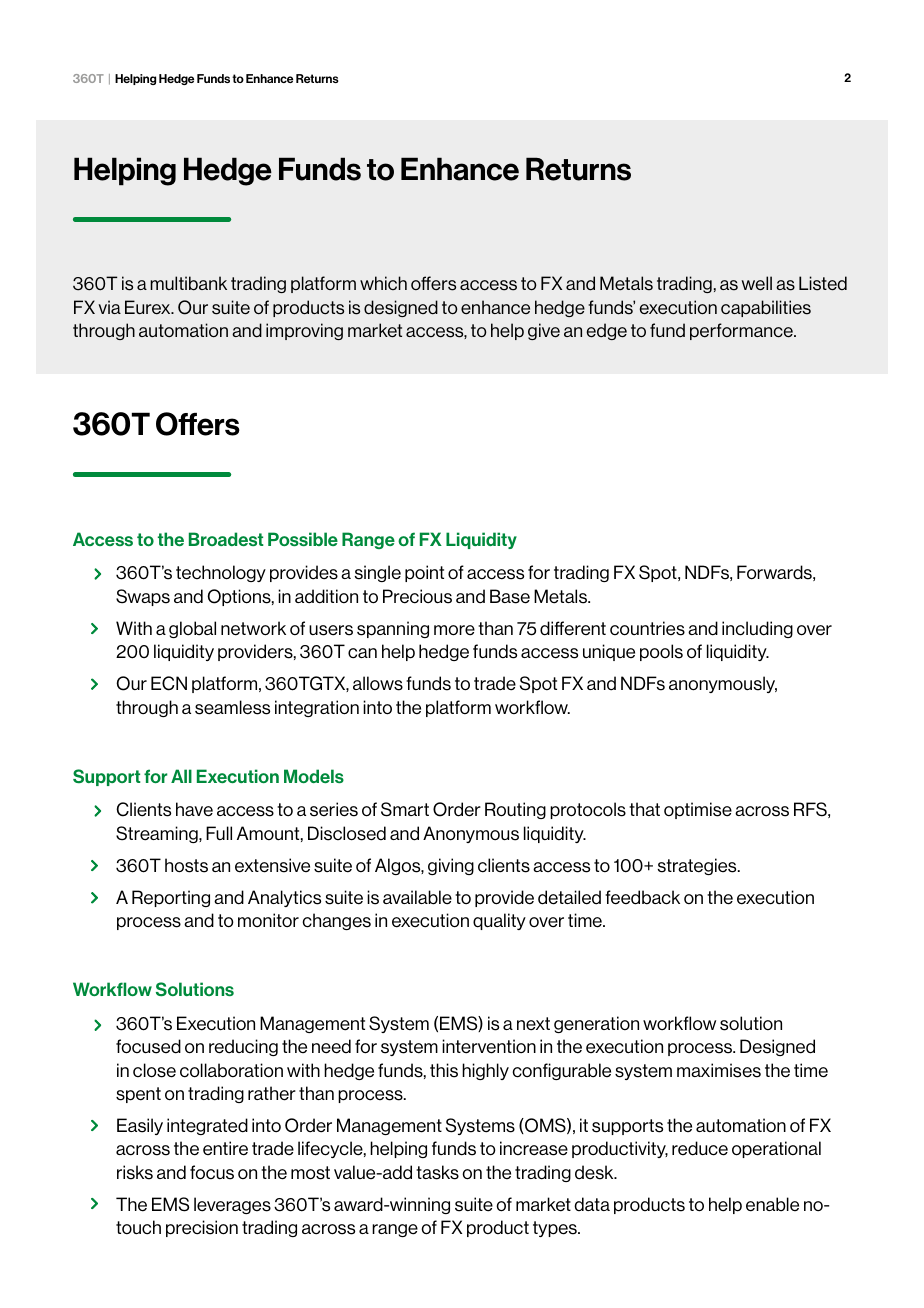  Describe the element at coordinates (719, 1070) in the document. I see `maximises` at that location.
